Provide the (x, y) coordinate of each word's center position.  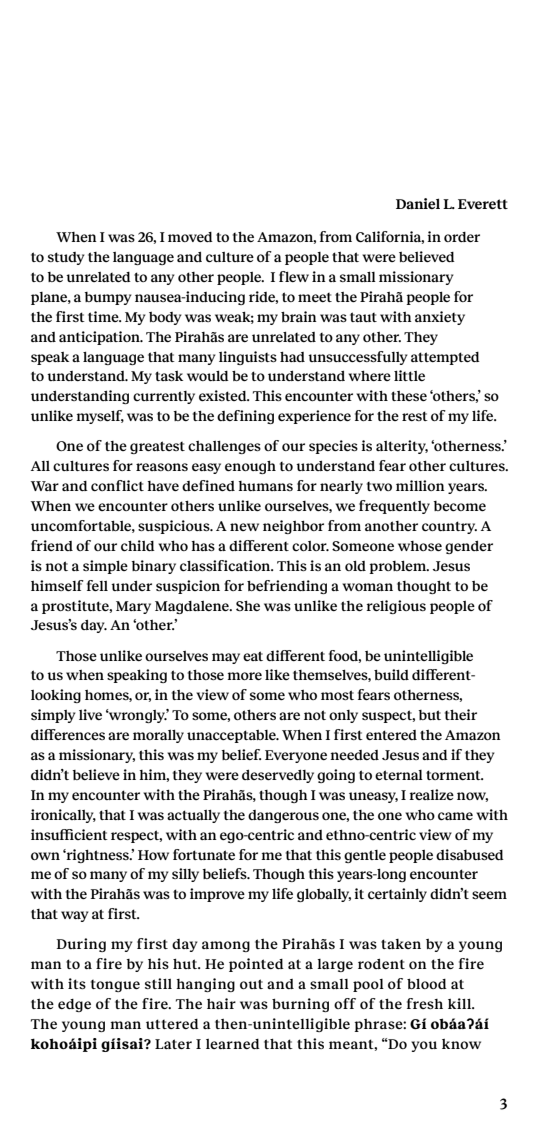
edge (74, 1005)
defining (245, 417)
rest (415, 416)
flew (294, 276)
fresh (425, 1003)
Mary (133, 607)
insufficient (69, 834)
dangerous (283, 816)
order (462, 237)
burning (300, 1005)
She (248, 606)
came (455, 816)
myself (100, 417)
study (66, 258)
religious (396, 607)
